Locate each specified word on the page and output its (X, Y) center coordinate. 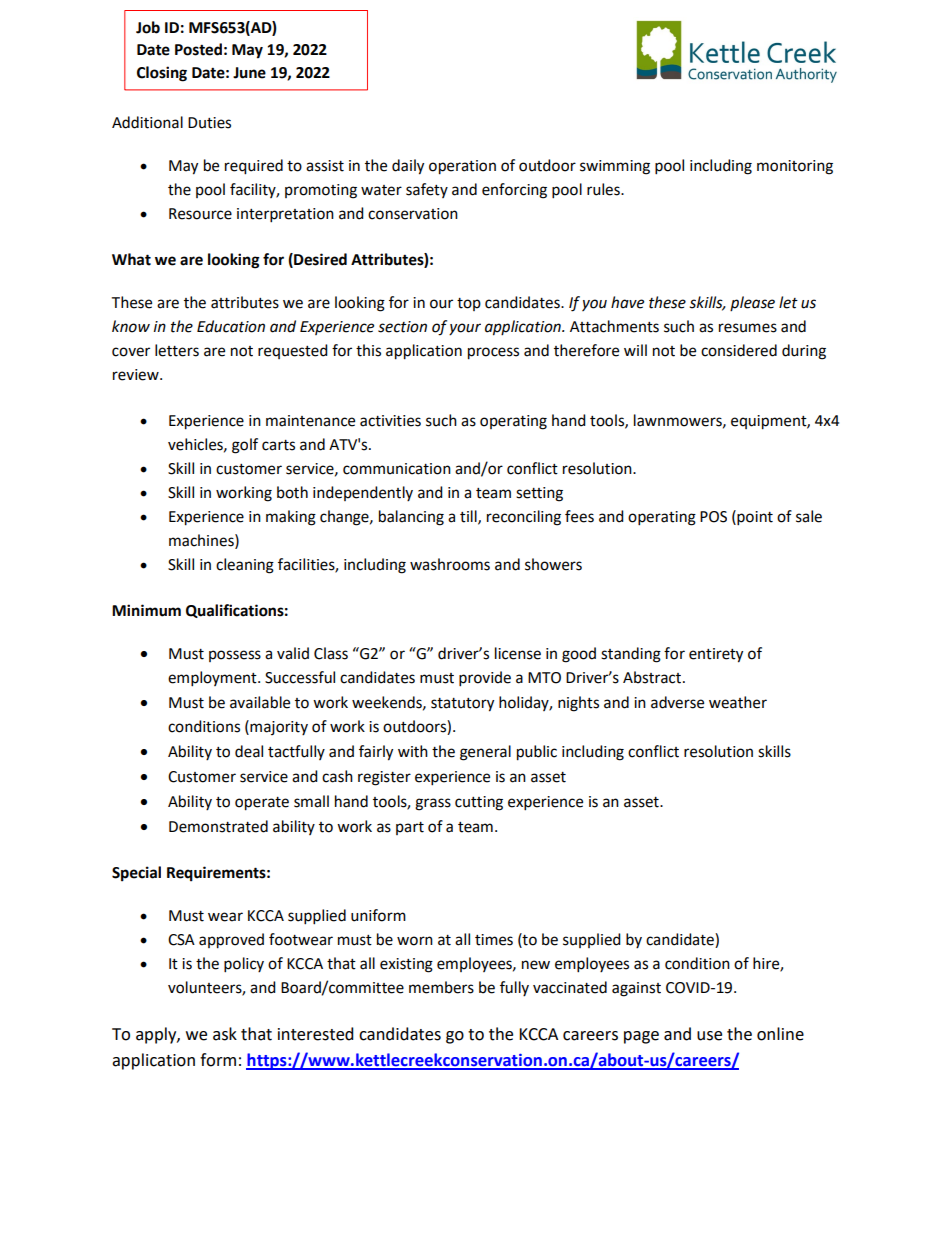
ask (225, 1034)
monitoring (795, 167)
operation (462, 167)
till (469, 517)
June (249, 73)
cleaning (245, 566)
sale (809, 516)
